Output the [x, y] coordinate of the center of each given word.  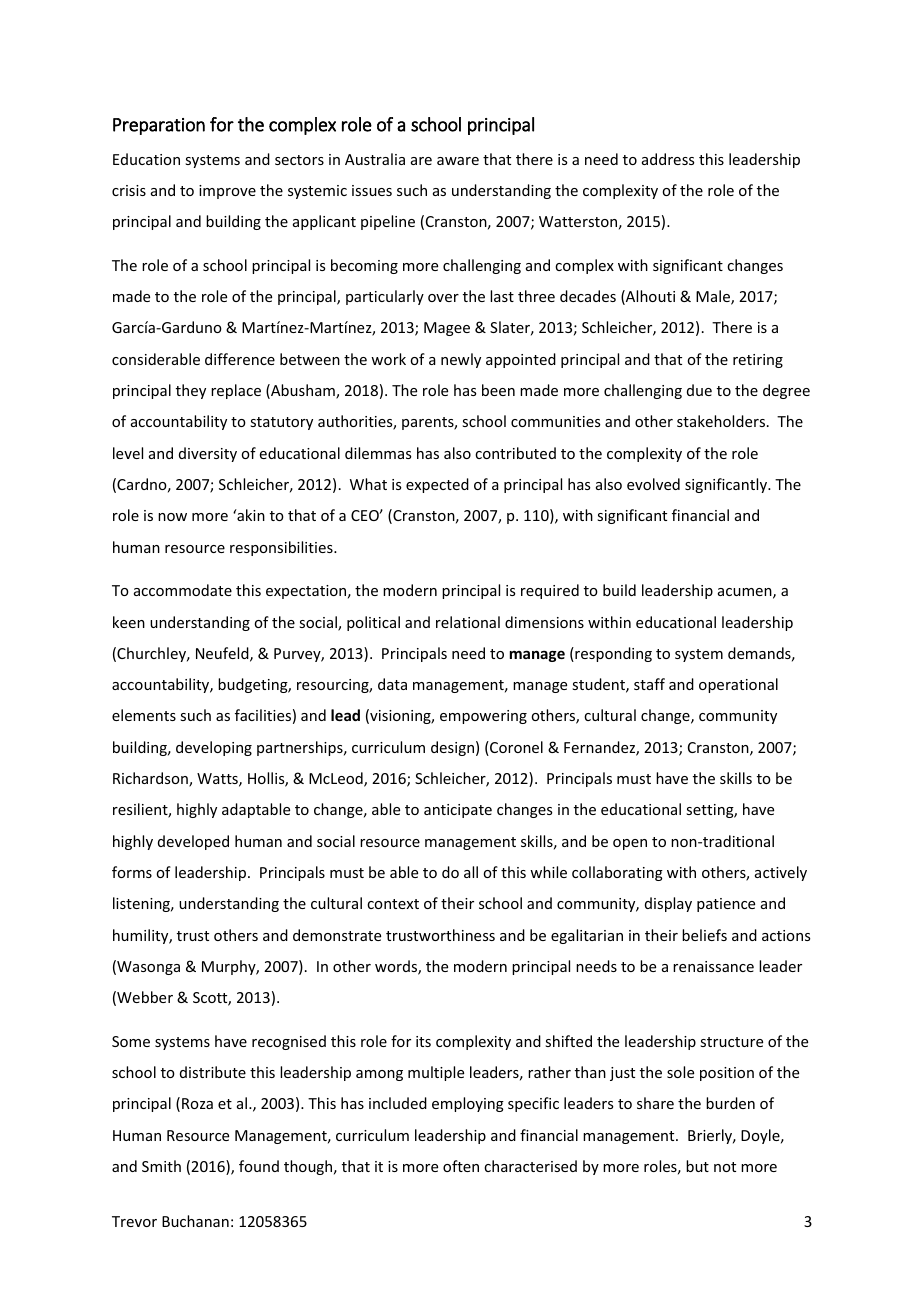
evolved [653, 484]
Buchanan [195, 1221]
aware [458, 161]
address [668, 159]
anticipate [458, 811]
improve [227, 192]
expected [437, 485]
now [172, 517]
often [461, 1166]
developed [193, 842]
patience [726, 905]
